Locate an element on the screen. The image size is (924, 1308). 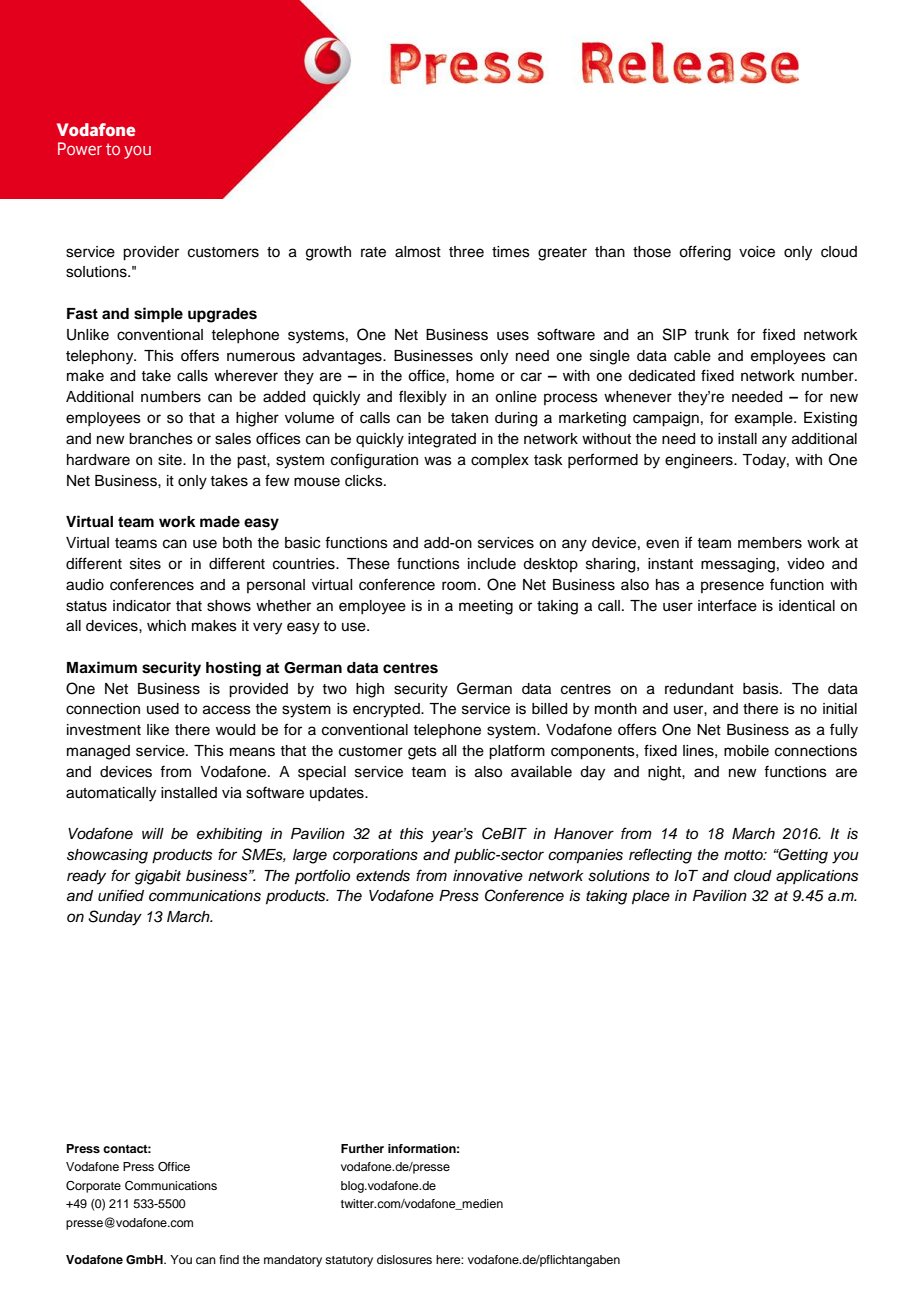
encrypted is located at coordinates (387, 710).
